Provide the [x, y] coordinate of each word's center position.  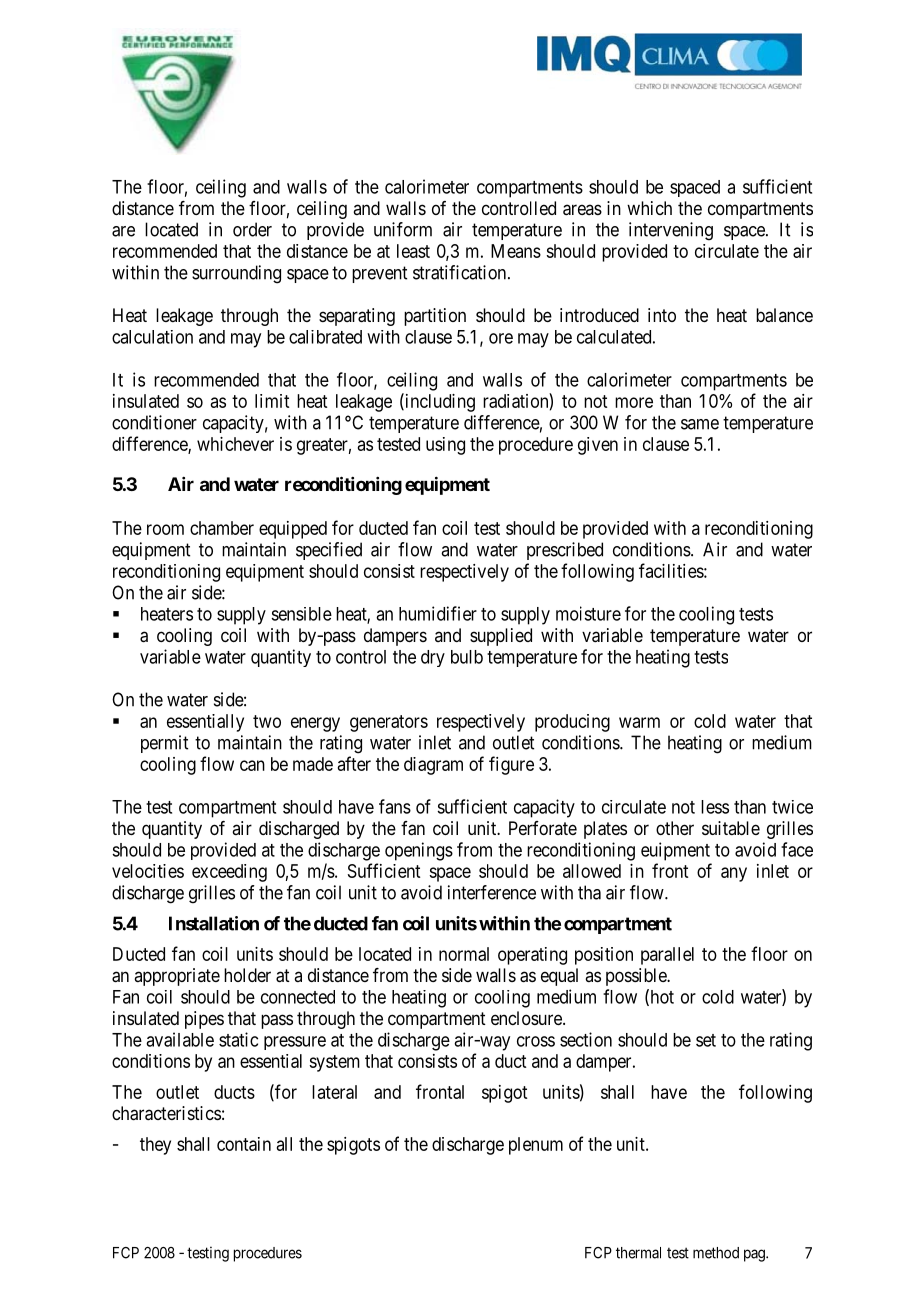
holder [247, 975]
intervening [671, 231]
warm [639, 722]
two [267, 721]
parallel [667, 956]
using [445, 446]
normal [464, 954]
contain [244, 1144]
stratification [461, 272]
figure [511, 765]
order [252, 229]
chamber [222, 528]
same [700, 424]
